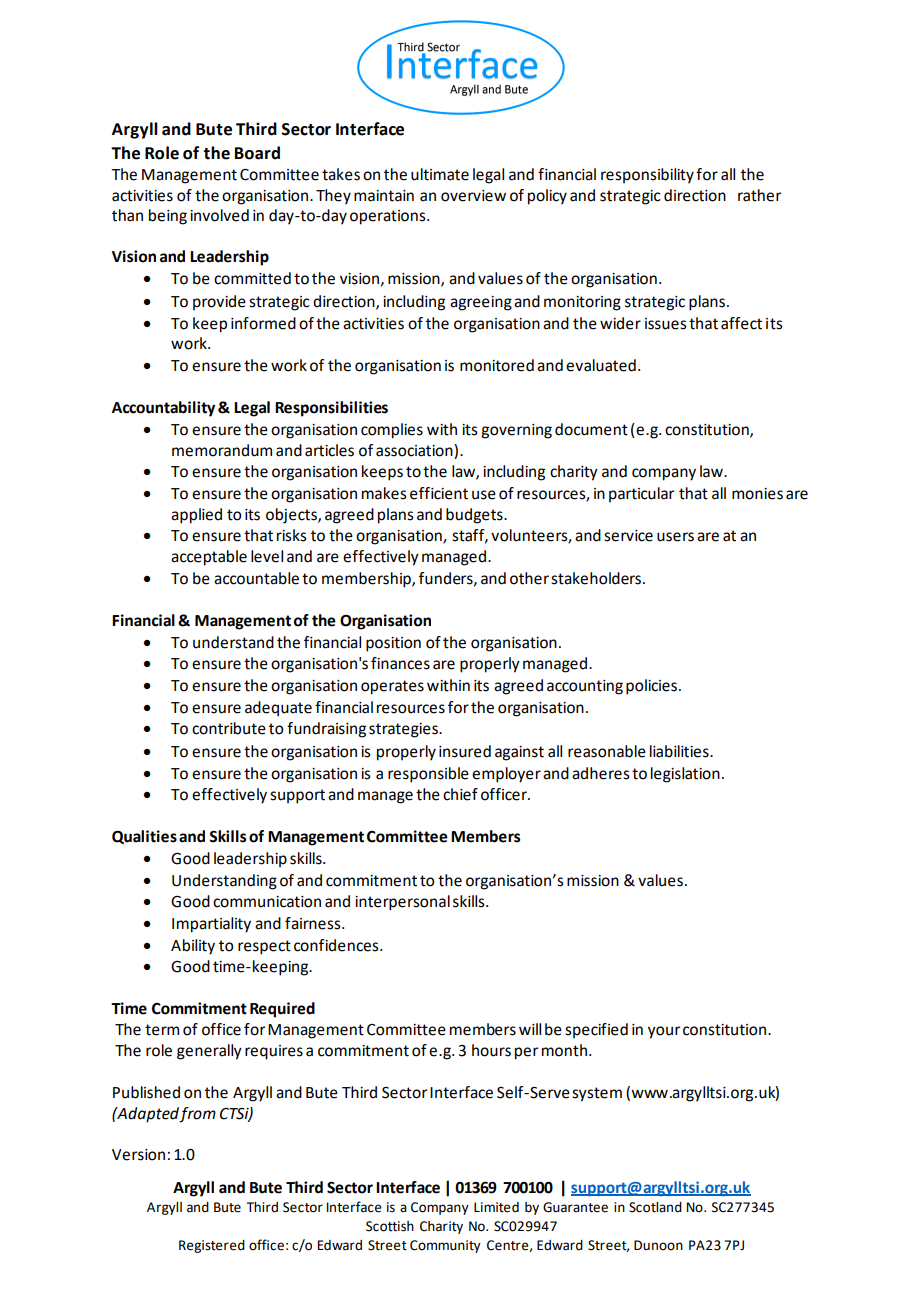  Describe the element at coordinates (647, 176) in the image. I see `responsibility` at that location.
